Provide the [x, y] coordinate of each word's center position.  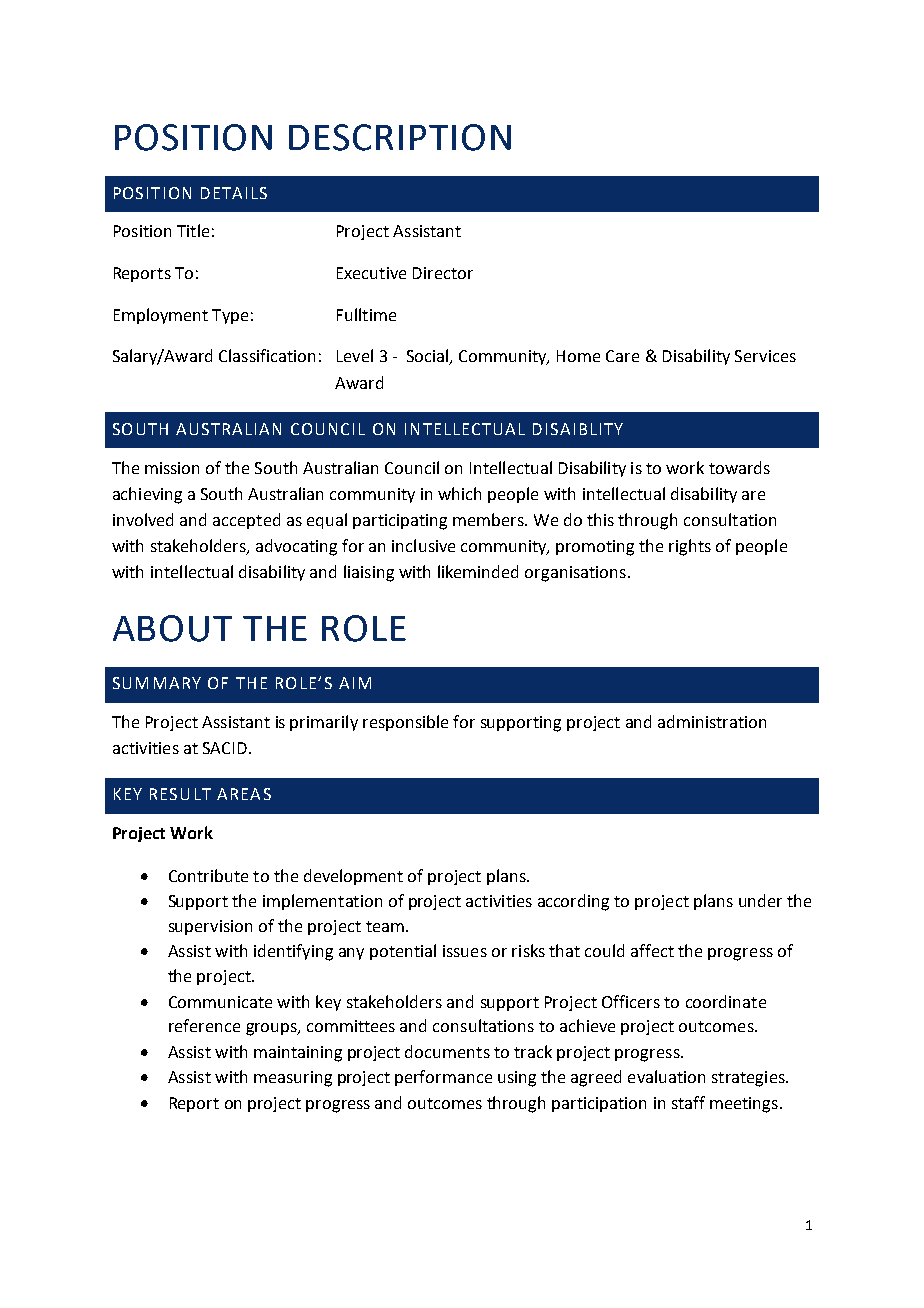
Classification [267, 355]
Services [765, 356]
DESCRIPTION [400, 137]
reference [204, 1025]
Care [622, 356]
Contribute [208, 875]
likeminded [478, 571]
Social [429, 357]
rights [690, 547]
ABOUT [172, 628]
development [353, 877]
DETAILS [234, 193]
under [760, 900]
